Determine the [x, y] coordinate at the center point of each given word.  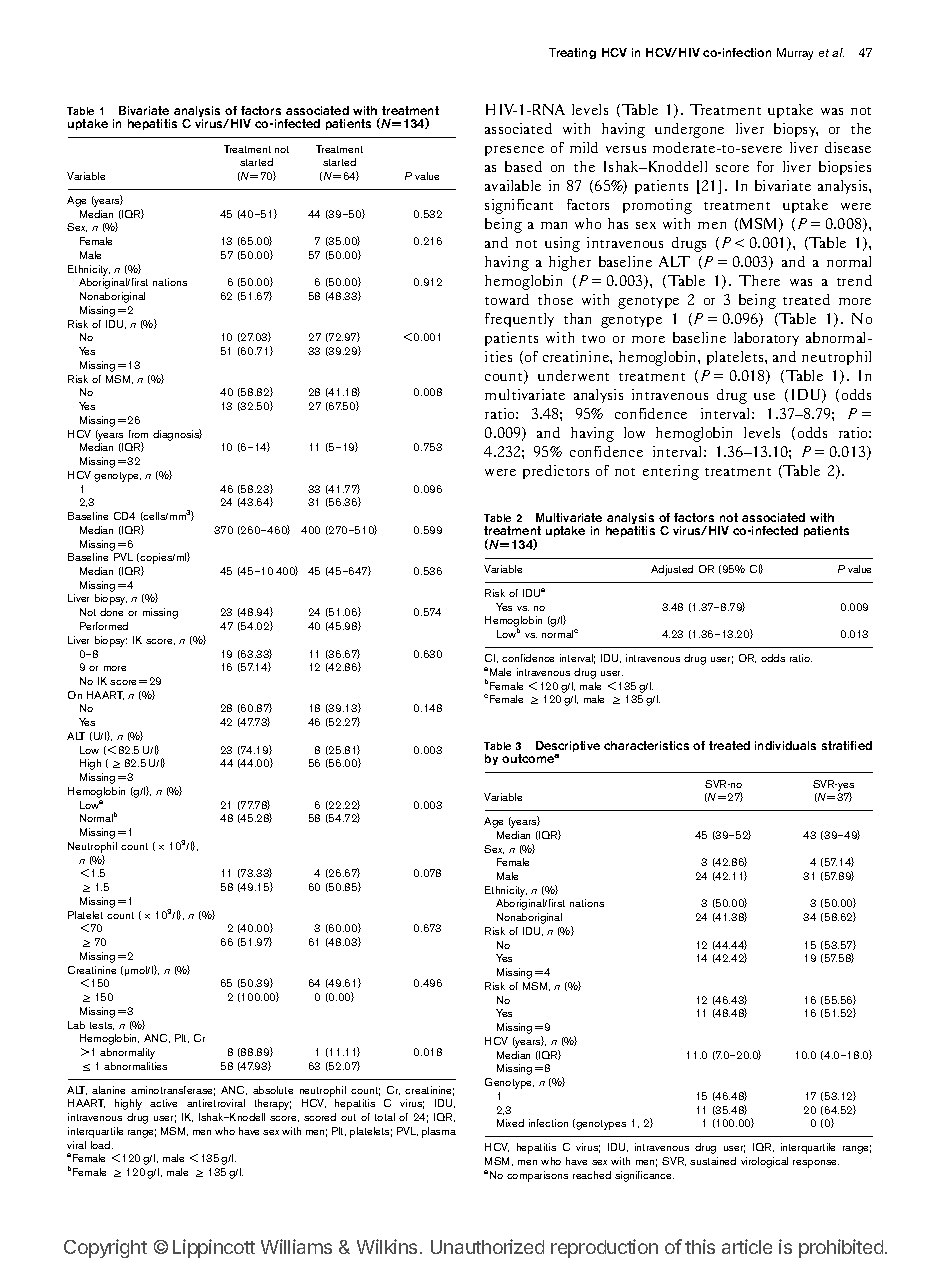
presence [514, 151]
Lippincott [214, 1248]
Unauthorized [487, 1246]
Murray [795, 54]
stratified [847, 745]
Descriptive [568, 748]
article [747, 1246]
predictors [556, 472]
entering [671, 472]
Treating [572, 53]
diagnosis [177, 435]
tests [102, 1026]
